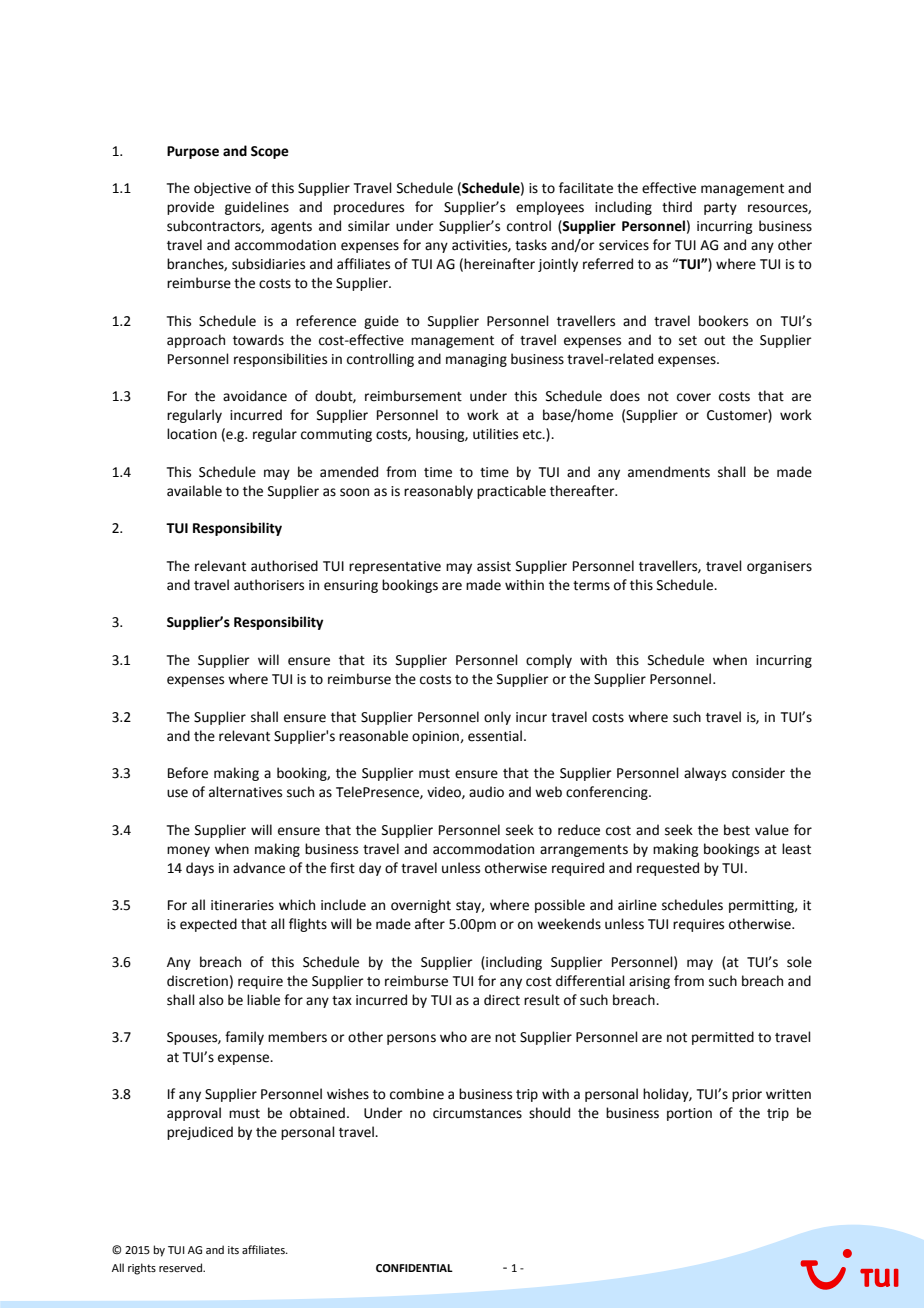 The image size is (924, 1308). Describe the element at coordinates (779, 567) in the document. I see `organisers` at that location.
